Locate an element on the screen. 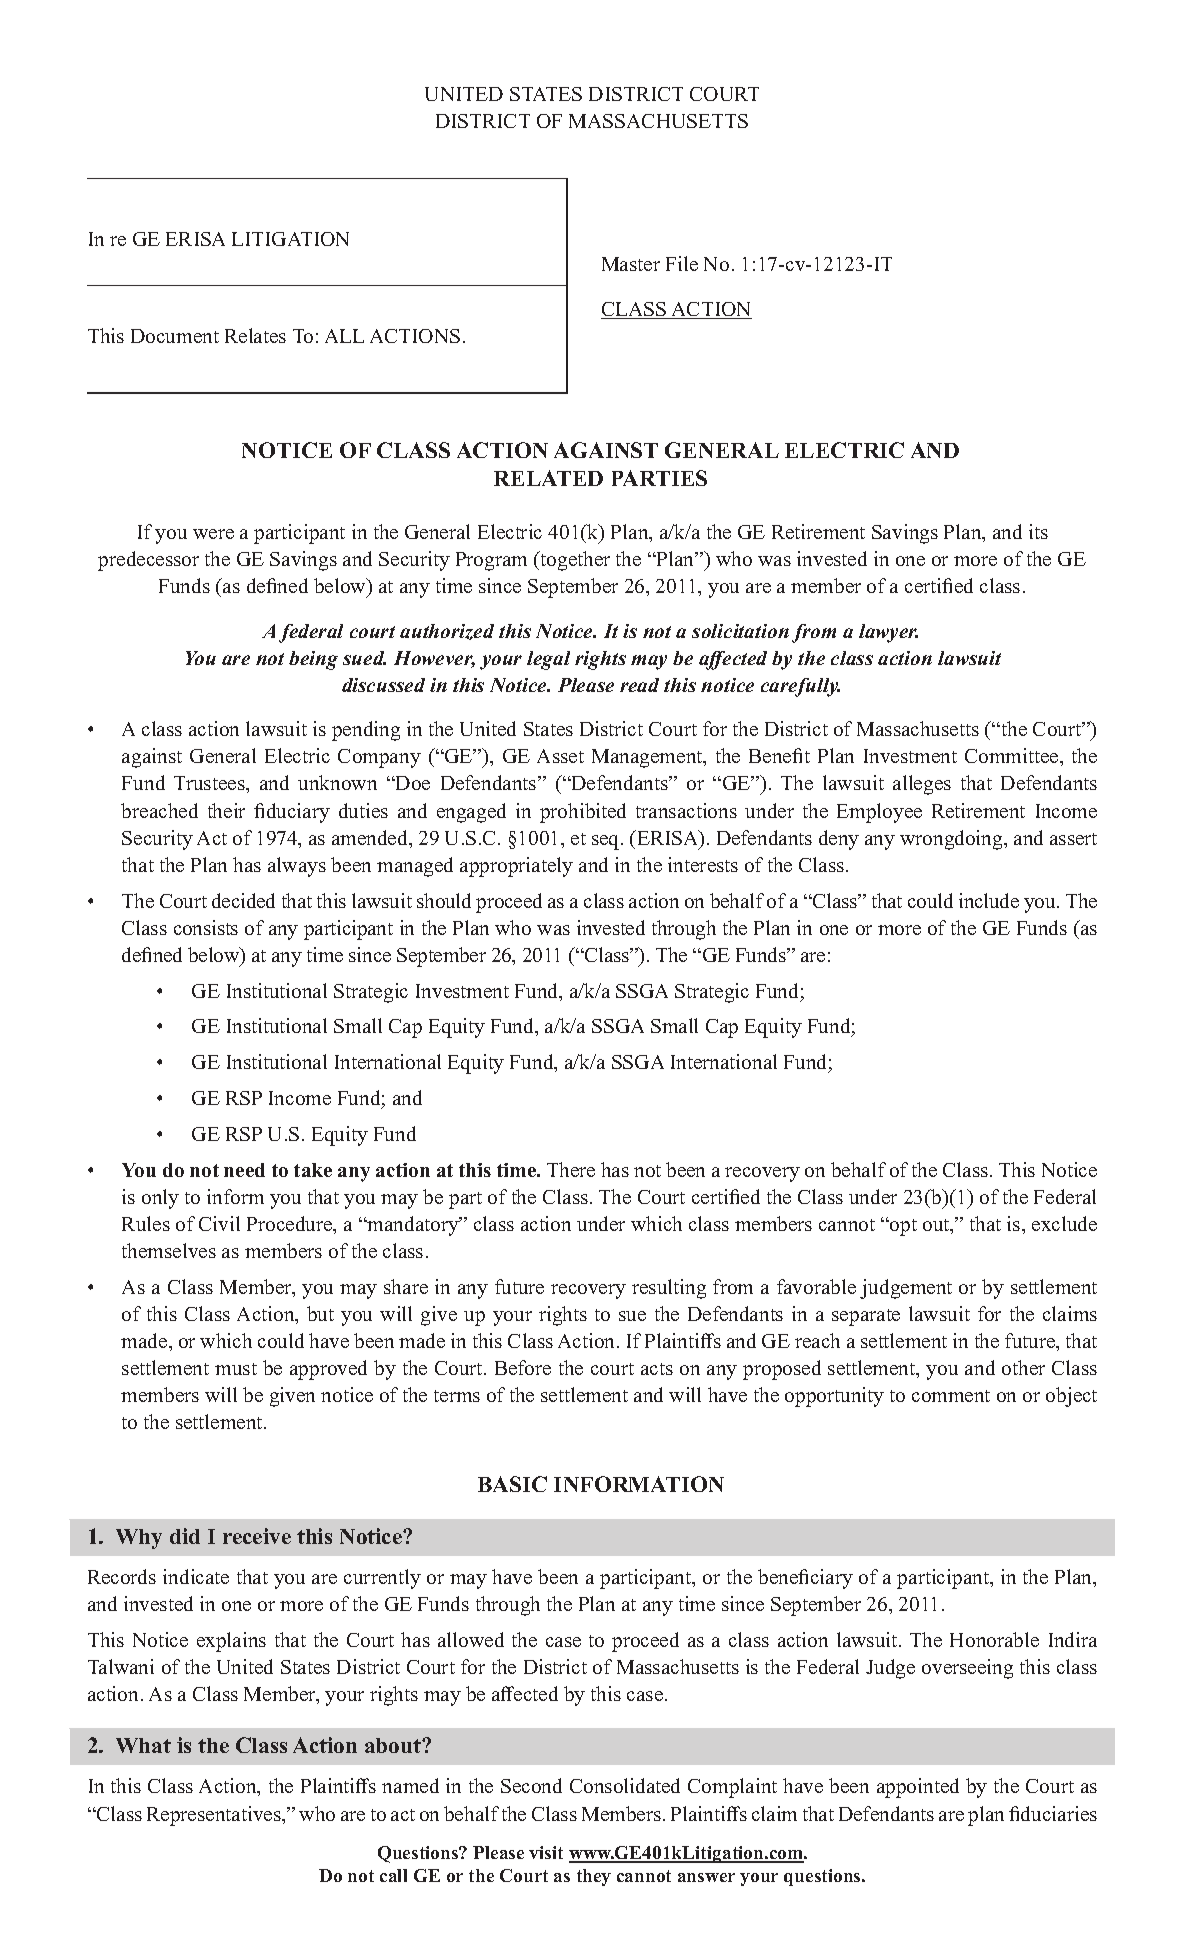  There is located at coordinates (571, 1169).
